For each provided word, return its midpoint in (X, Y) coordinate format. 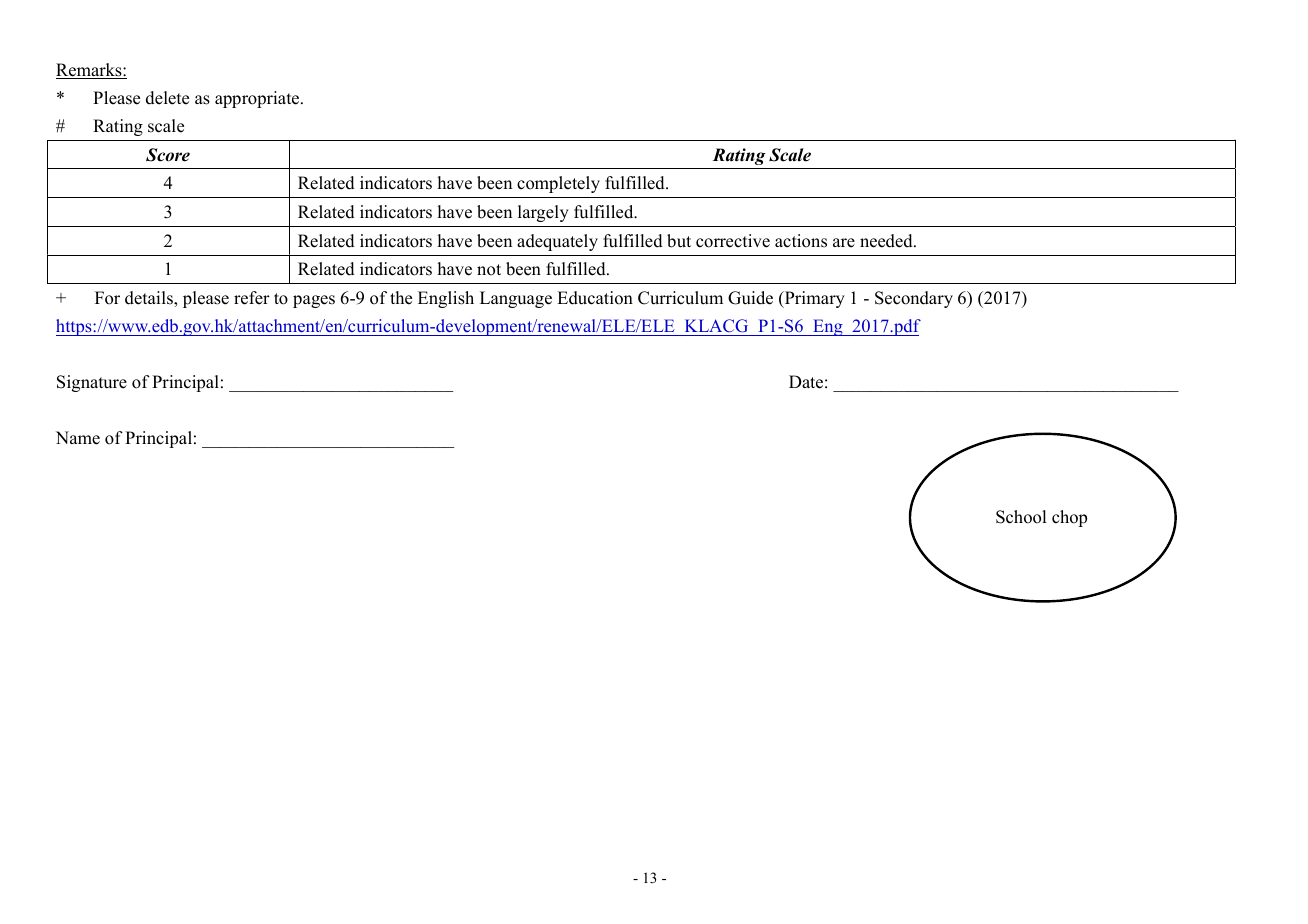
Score (168, 155)
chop (1069, 518)
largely (543, 213)
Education (595, 298)
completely (558, 184)
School (1021, 517)
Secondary (914, 299)
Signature (92, 383)
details (150, 298)
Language (516, 299)
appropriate (258, 99)
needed (887, 241)
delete (167, 98)
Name (78, 438)
